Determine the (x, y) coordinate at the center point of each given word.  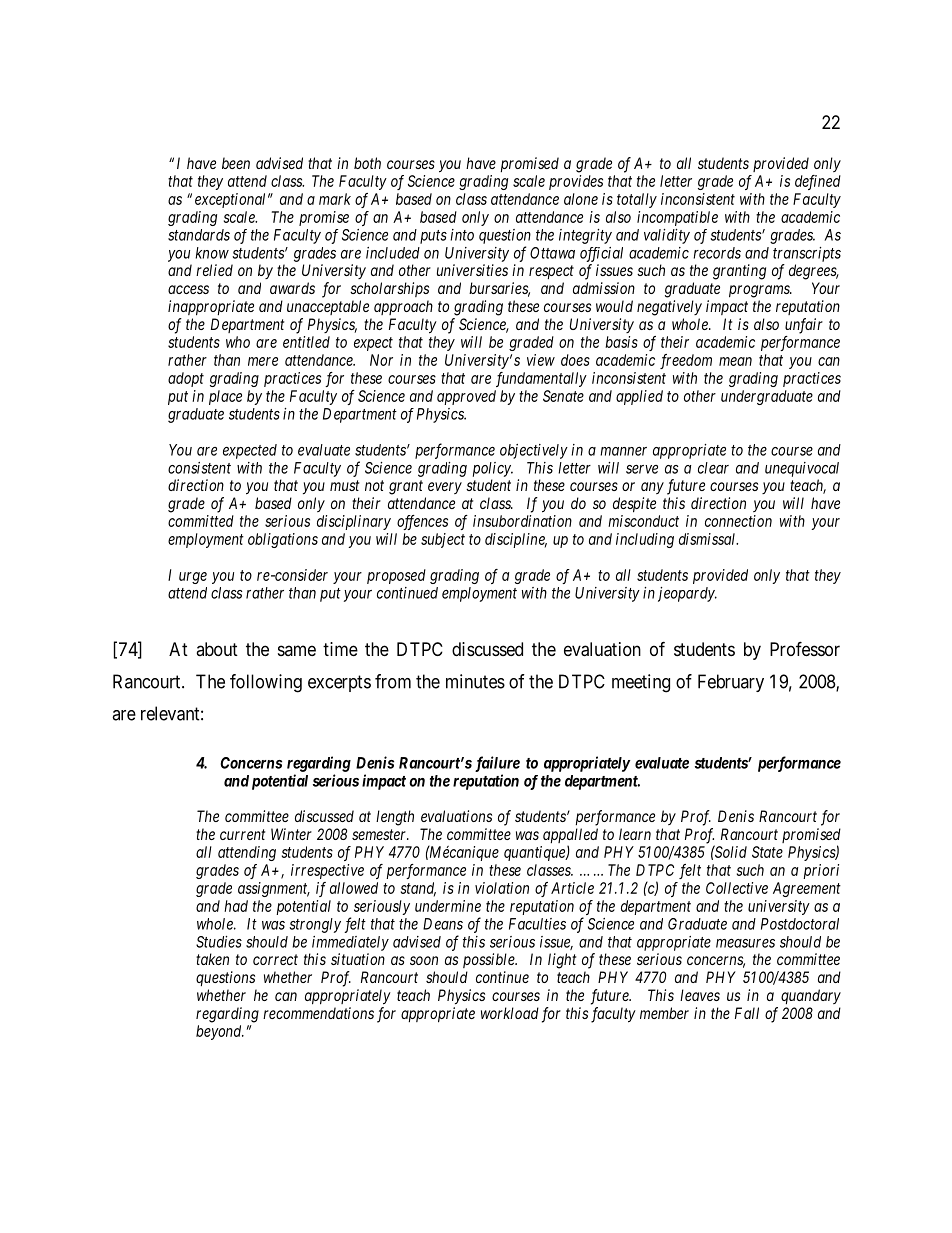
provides (576, 182)
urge (193, 578)
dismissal (708, 539)
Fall (747, 1013)
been (236, 163)
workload (510, 1013)
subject (443, 540)
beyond (220, 1032)
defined (818, 182)
